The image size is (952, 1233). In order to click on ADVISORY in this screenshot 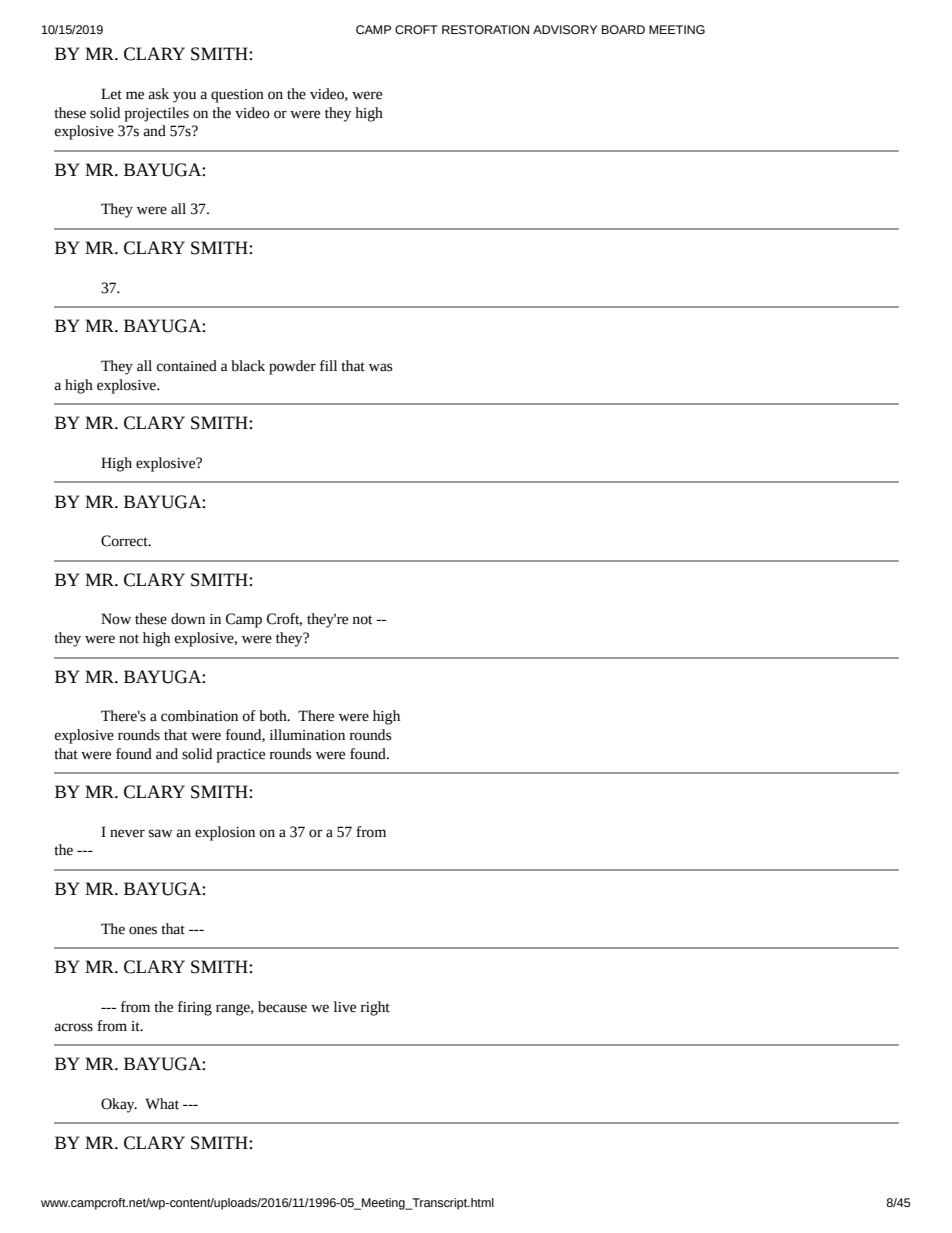, I will do `click(565, 30)`.
